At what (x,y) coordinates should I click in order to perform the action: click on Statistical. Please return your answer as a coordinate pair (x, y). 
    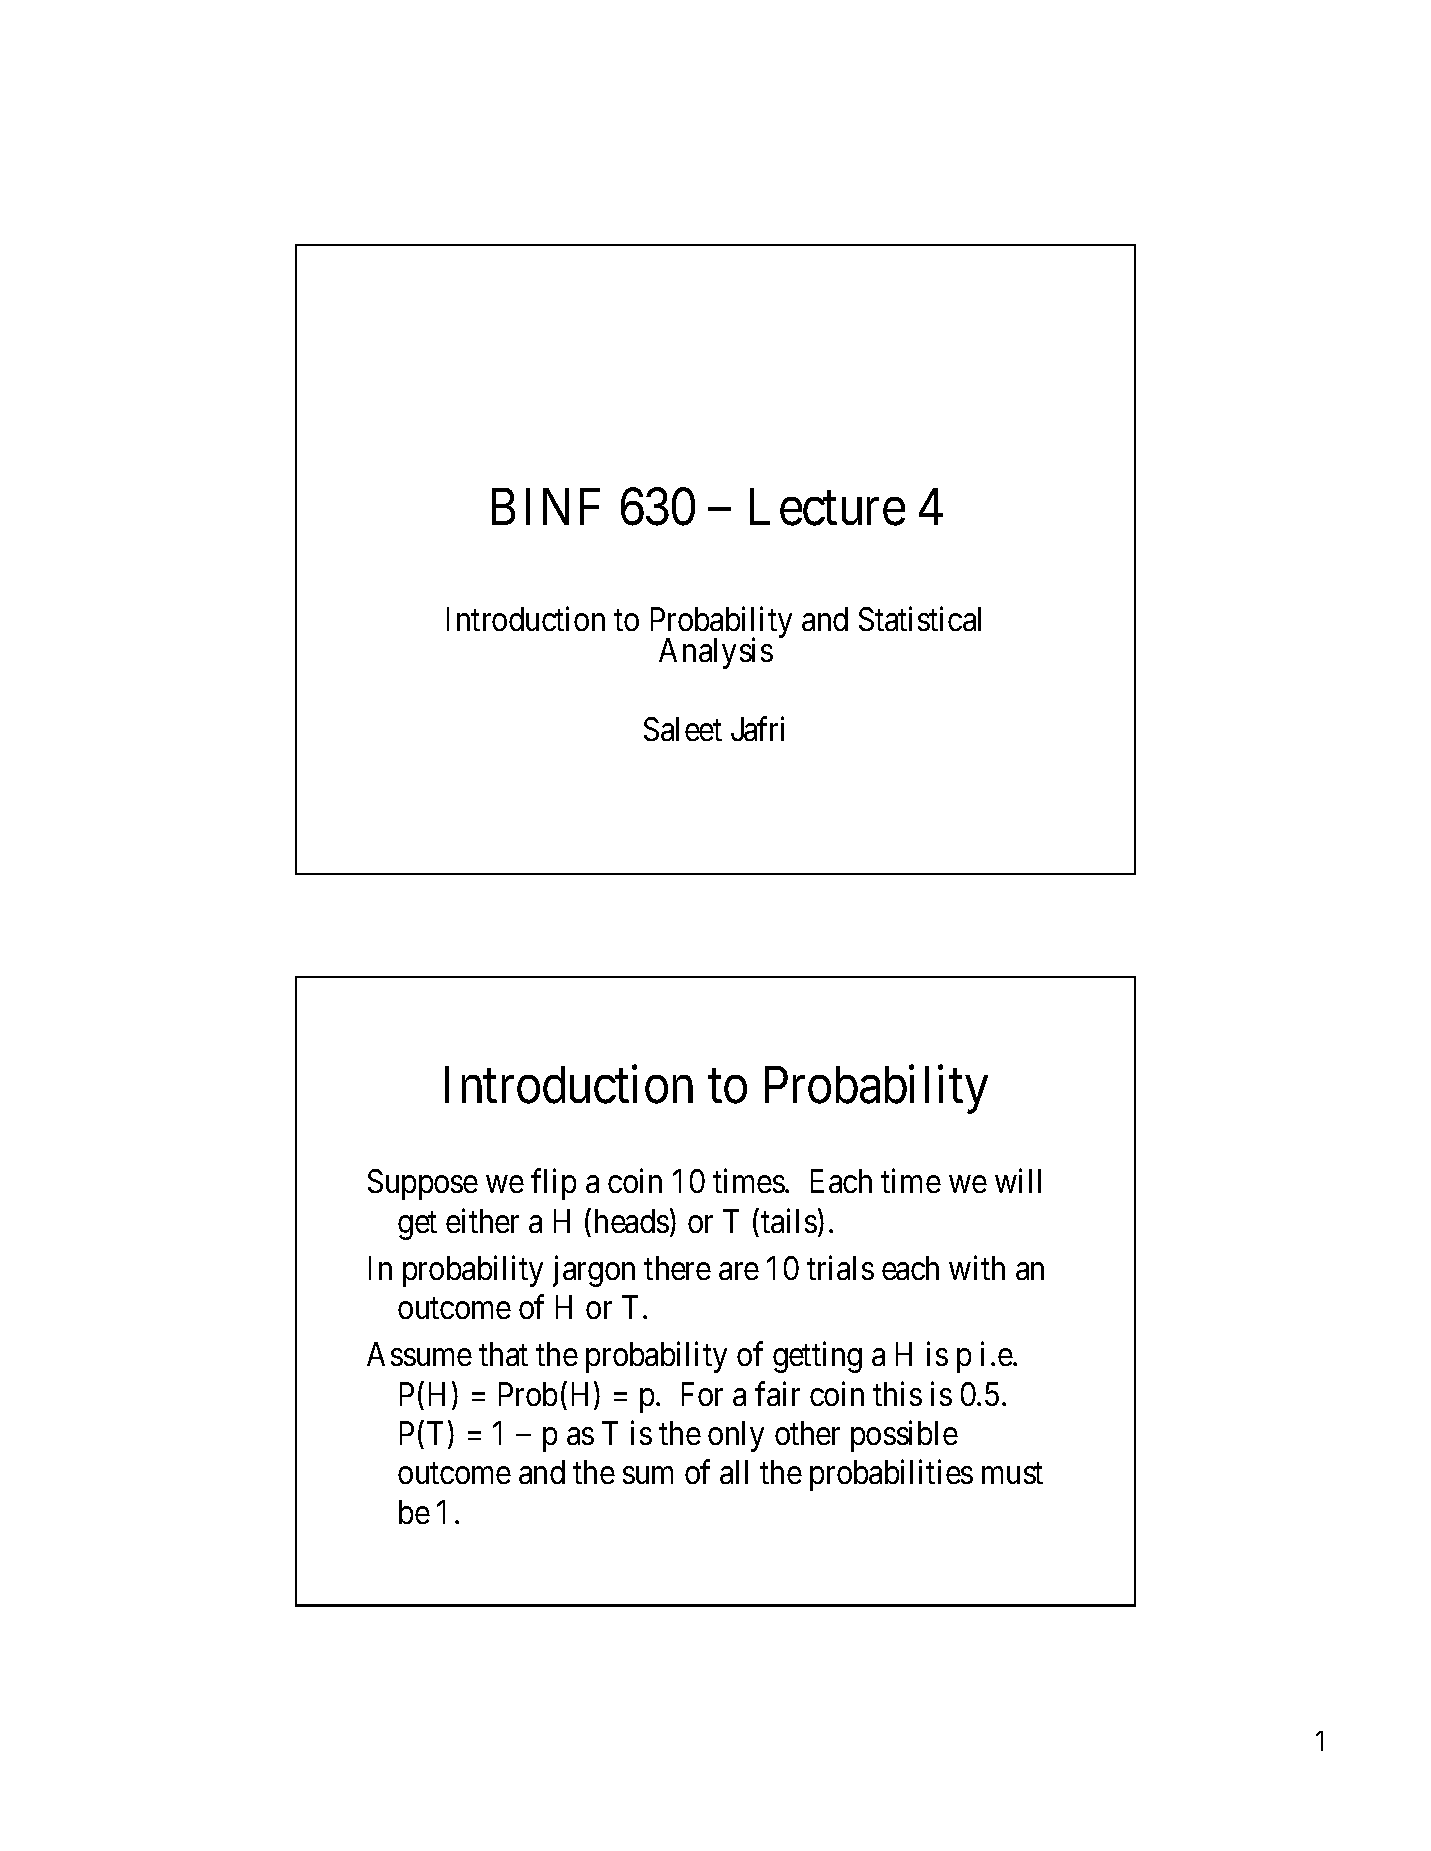
    Looking at the image, I should click on (920, 618).
